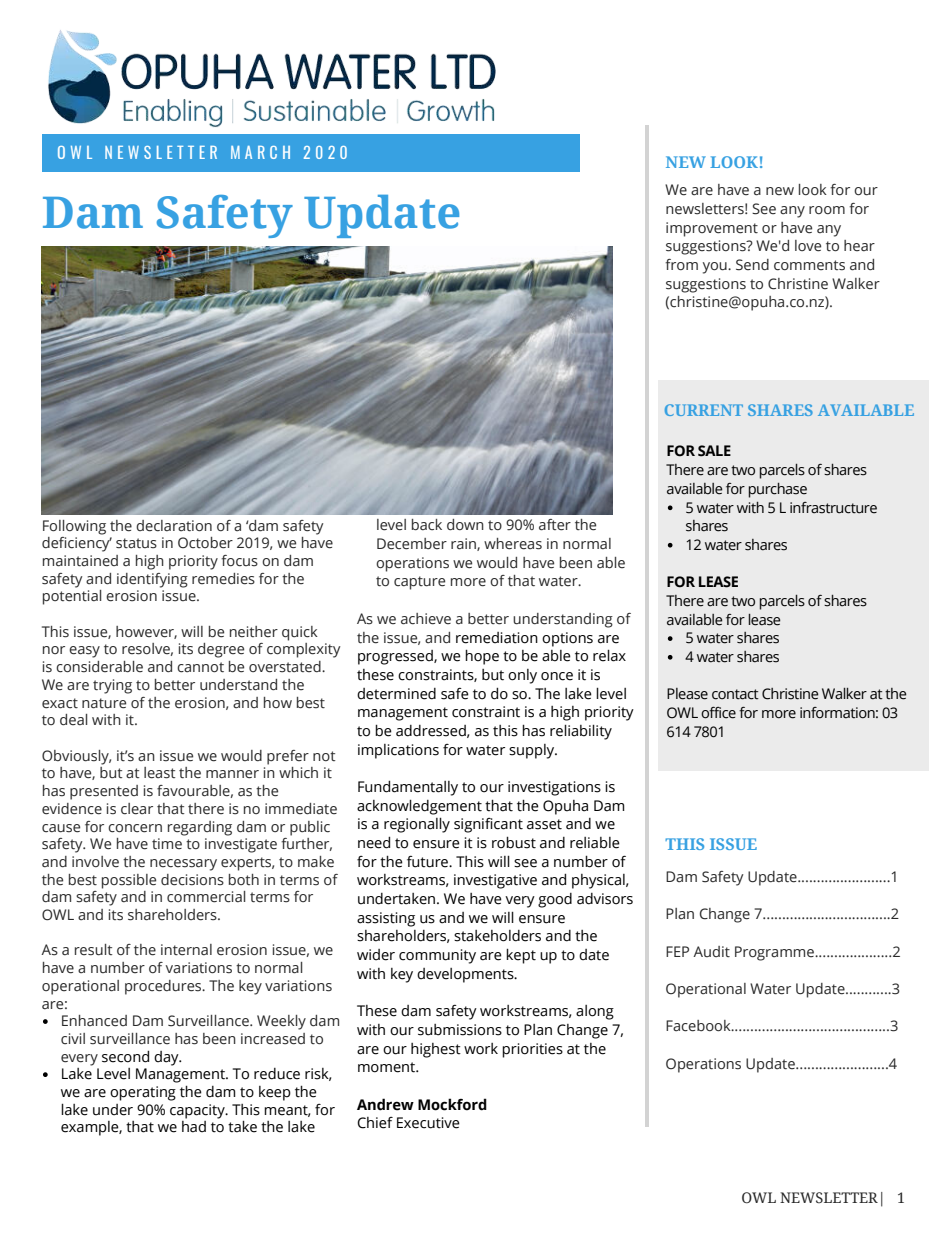 The height and width of the screenshot is (1233, 952). What do you see at coordinates (428, 1123) in the screenshot?
I see `Executive` at bounding box center [428, 1123].
